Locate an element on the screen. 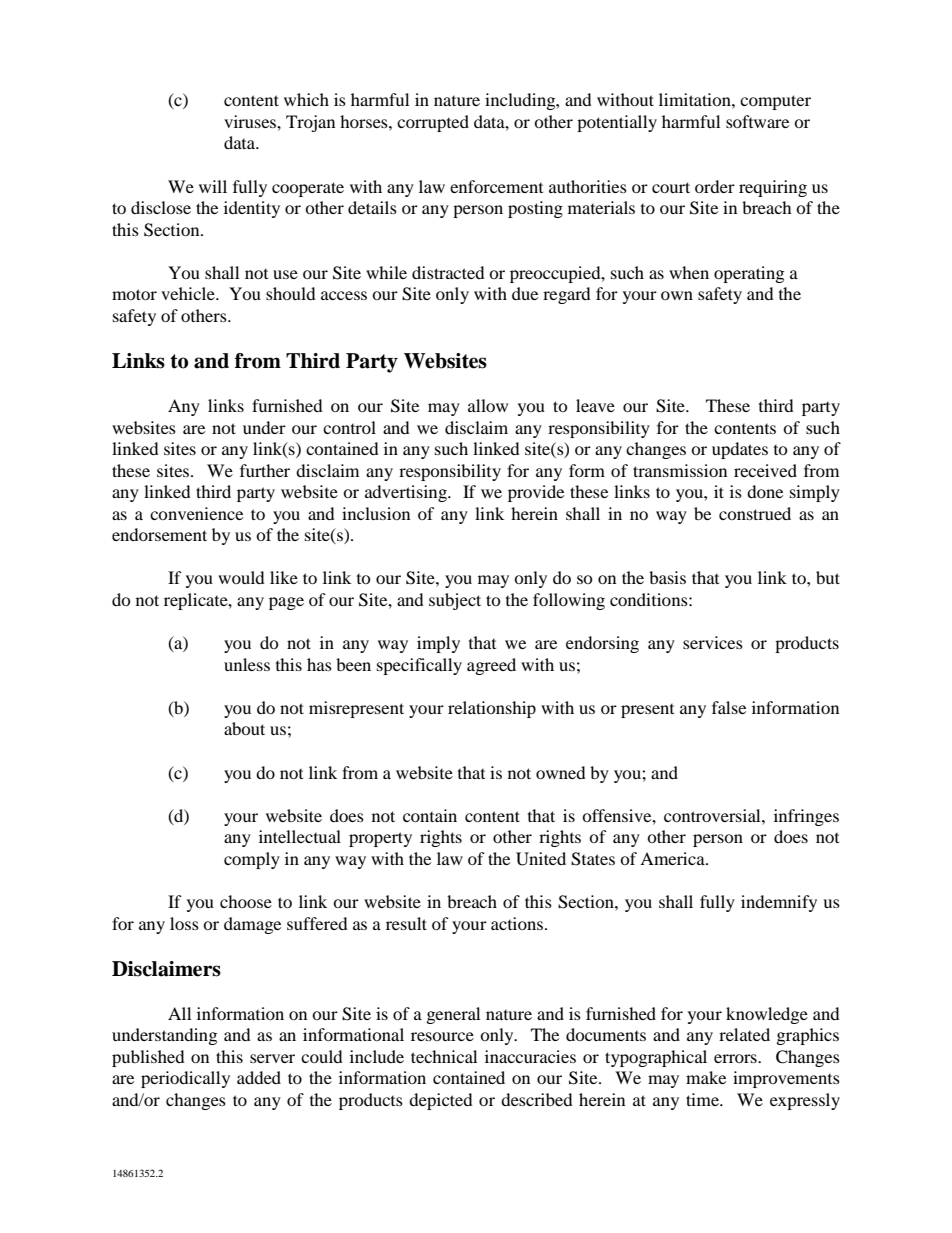 Image resolution: width=952 pixels, height=1233 pixels. software is located at coordinates (757, 121).
